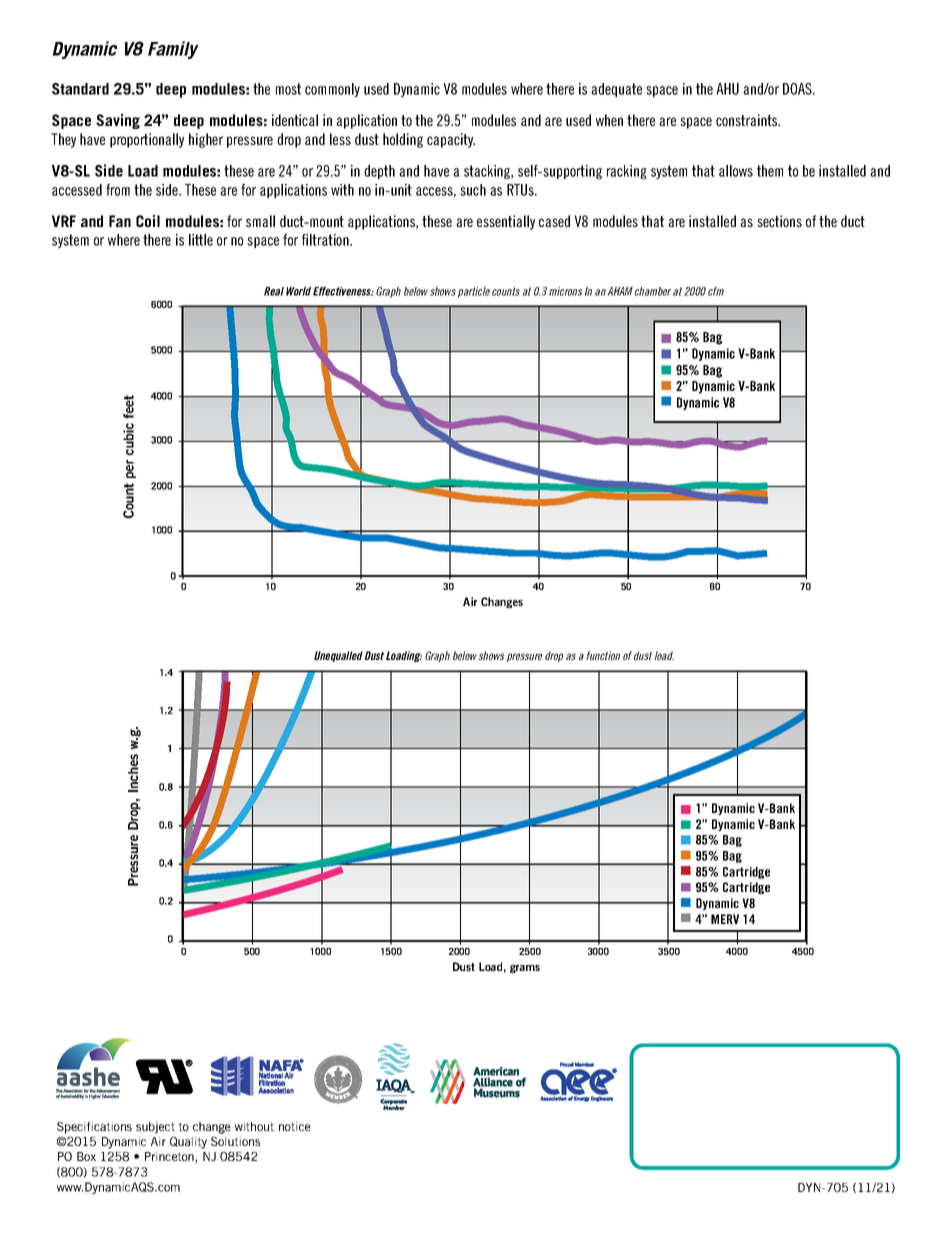 This page has height=1233, width=952. I want to click on notice, so click(295, 1126).
